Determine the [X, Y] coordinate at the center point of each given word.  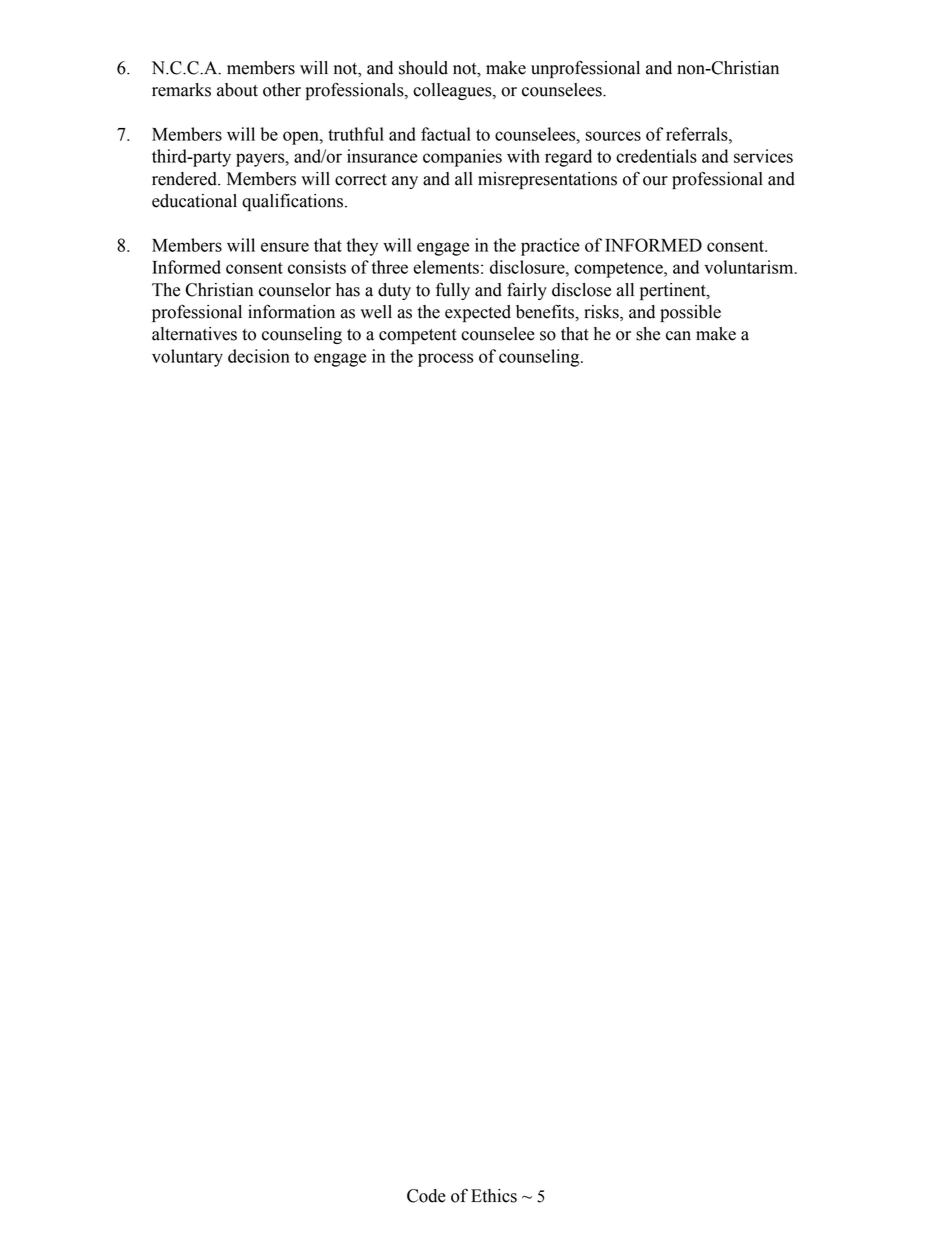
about [237, 90]
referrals [698, 134]
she [648, 334]
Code [426, 1196]
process [445, 360]
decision [259, 356]
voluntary [187, 358]
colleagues [453, 91]
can [678, 336]
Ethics [494, 1196]
